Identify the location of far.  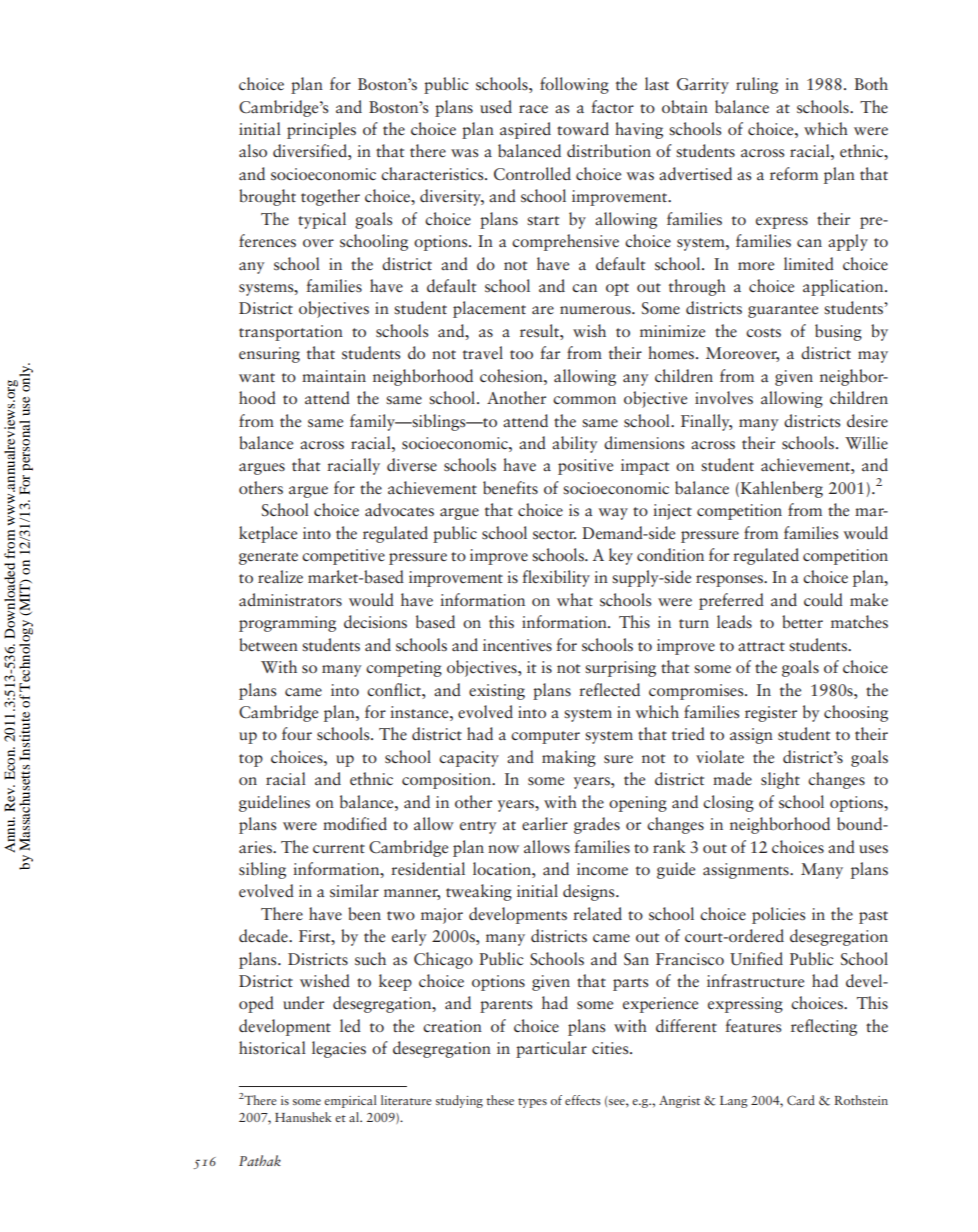
(550, 352).
